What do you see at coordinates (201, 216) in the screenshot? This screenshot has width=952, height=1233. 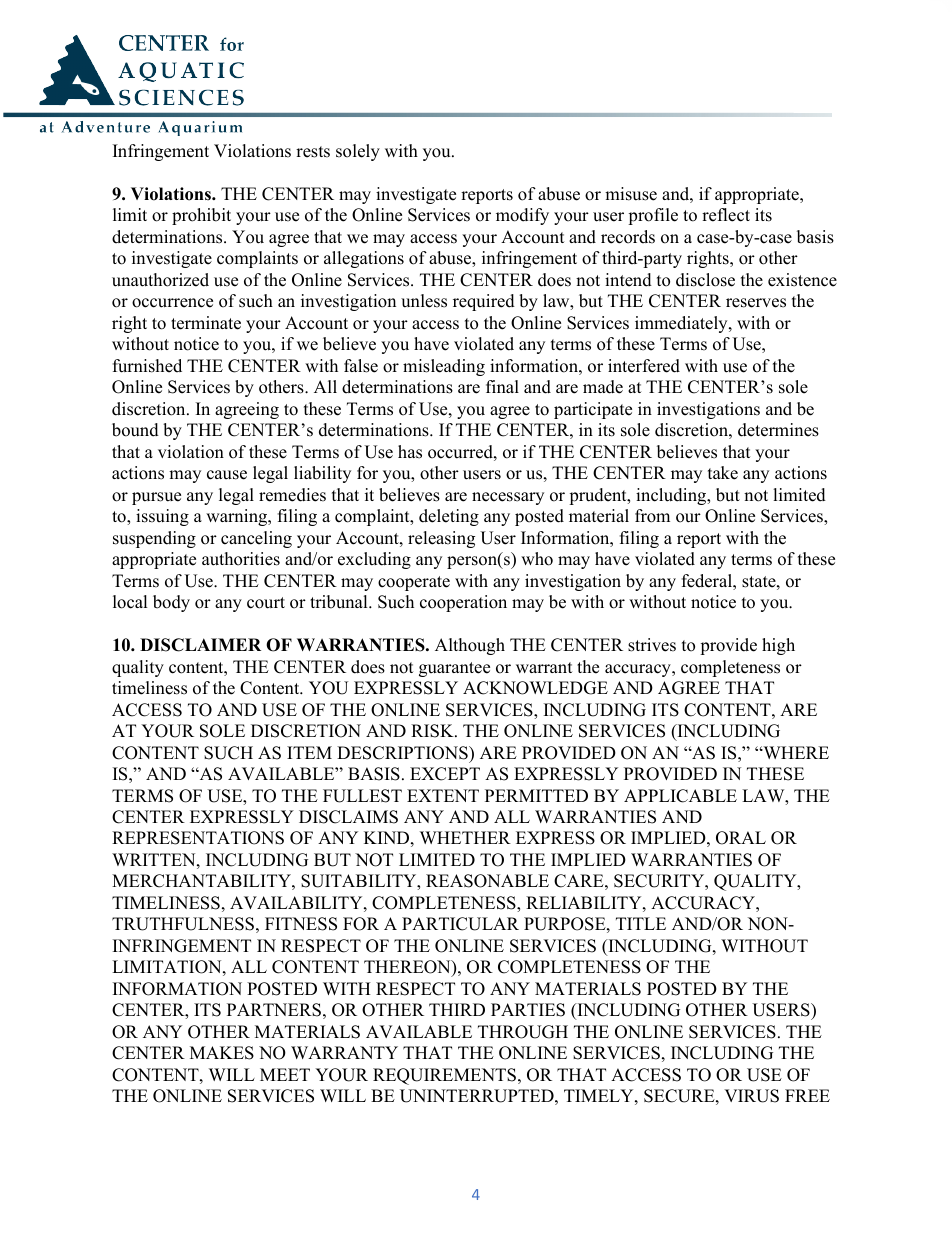 I see `prohibit` at bounding box center [201, 216].
